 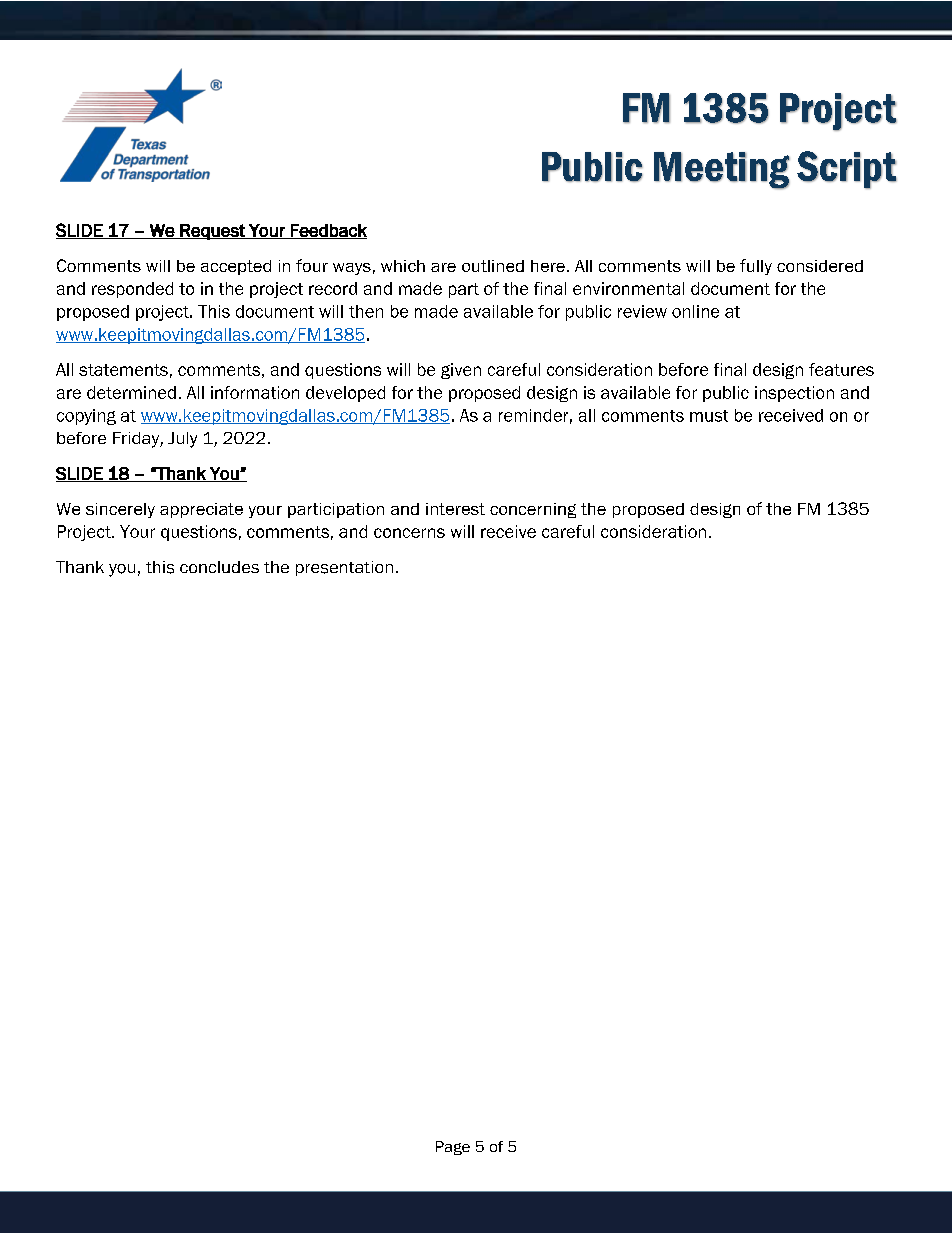 I want to click on Meeting, so click(x=722, y=170).
